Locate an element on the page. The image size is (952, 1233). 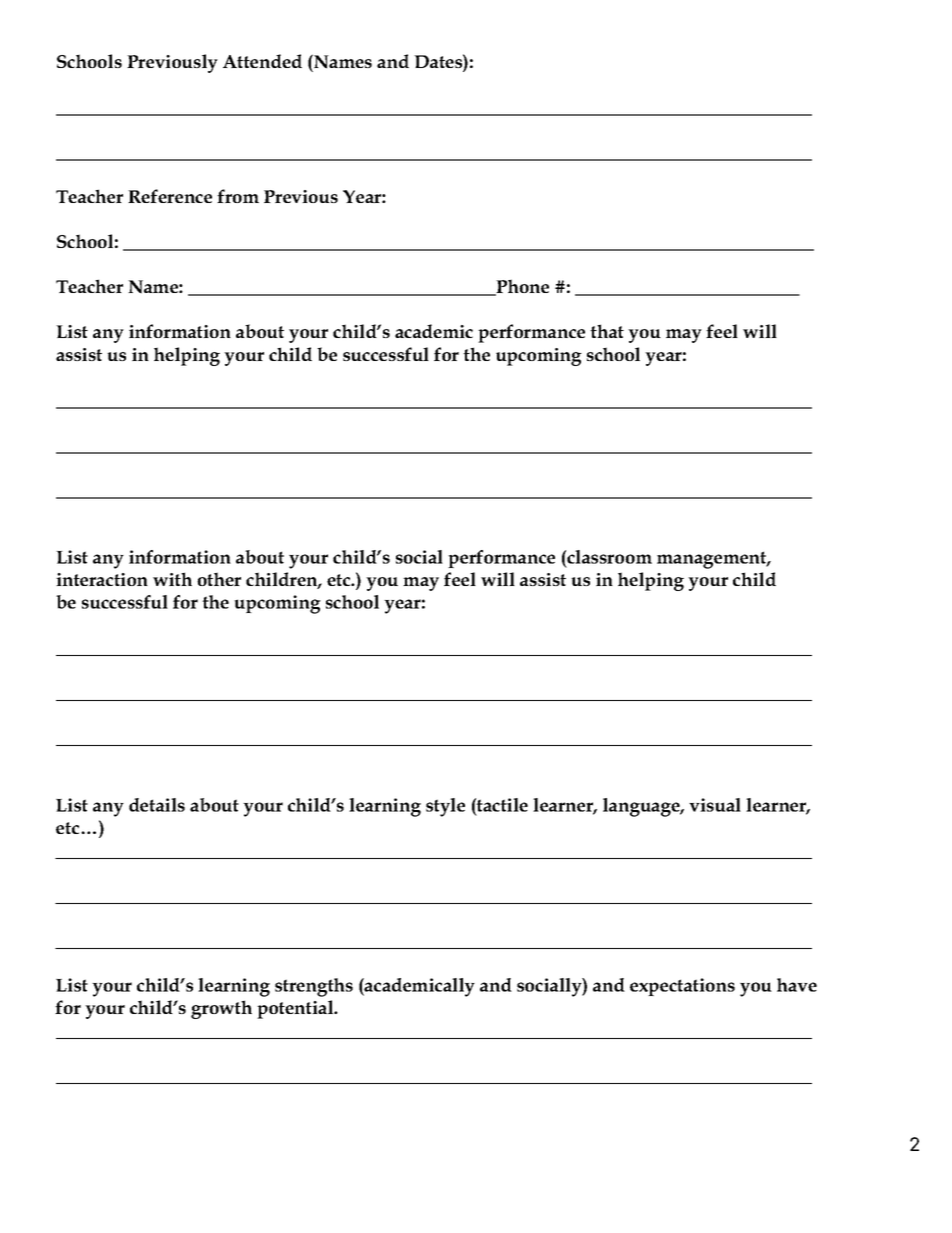
from is located at coordinates (238, 196).
